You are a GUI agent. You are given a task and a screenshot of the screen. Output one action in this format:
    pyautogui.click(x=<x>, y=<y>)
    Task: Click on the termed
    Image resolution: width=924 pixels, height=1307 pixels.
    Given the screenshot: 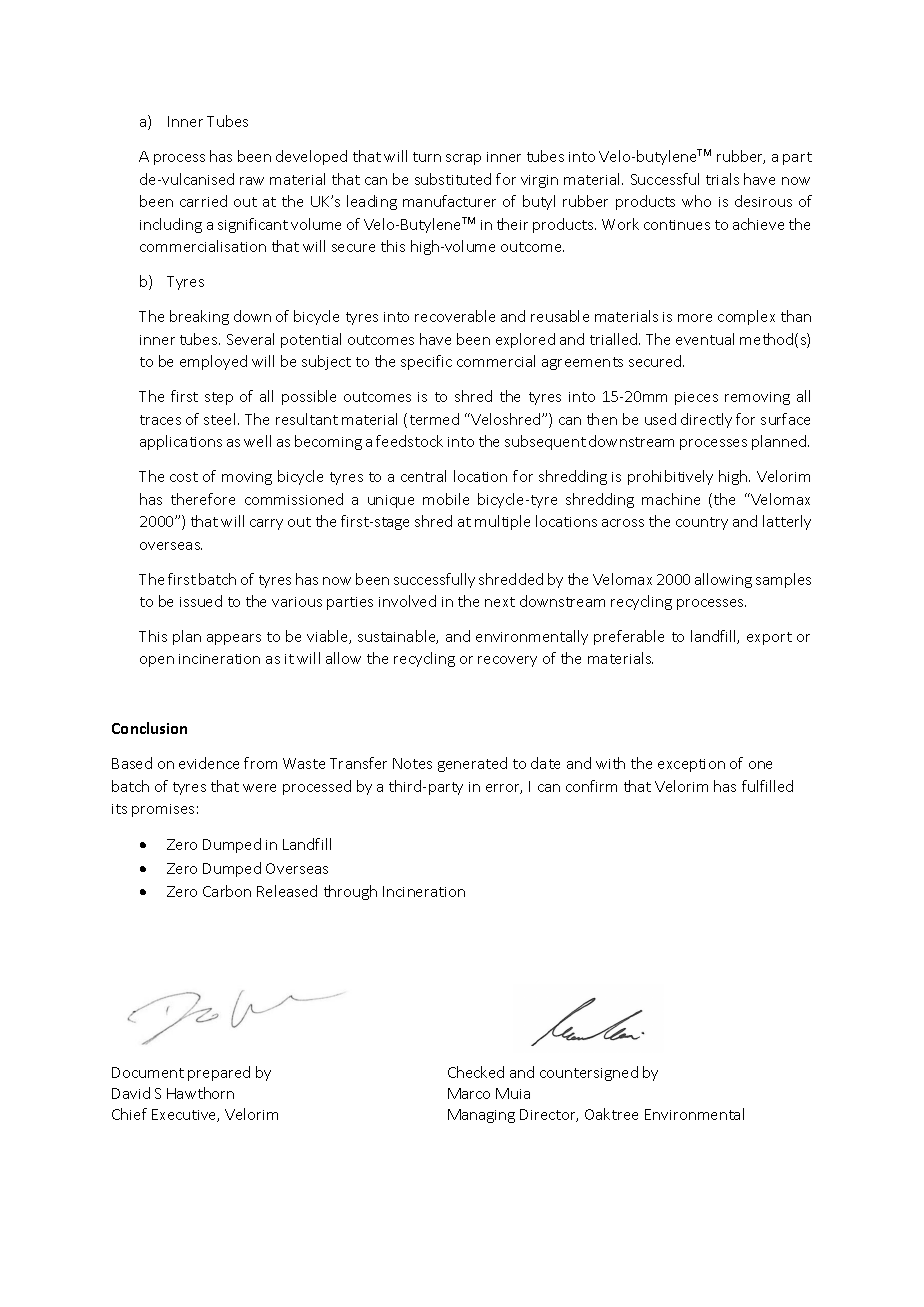 What is the action you would take?
    pyautogui.click(x=434, y=419)
